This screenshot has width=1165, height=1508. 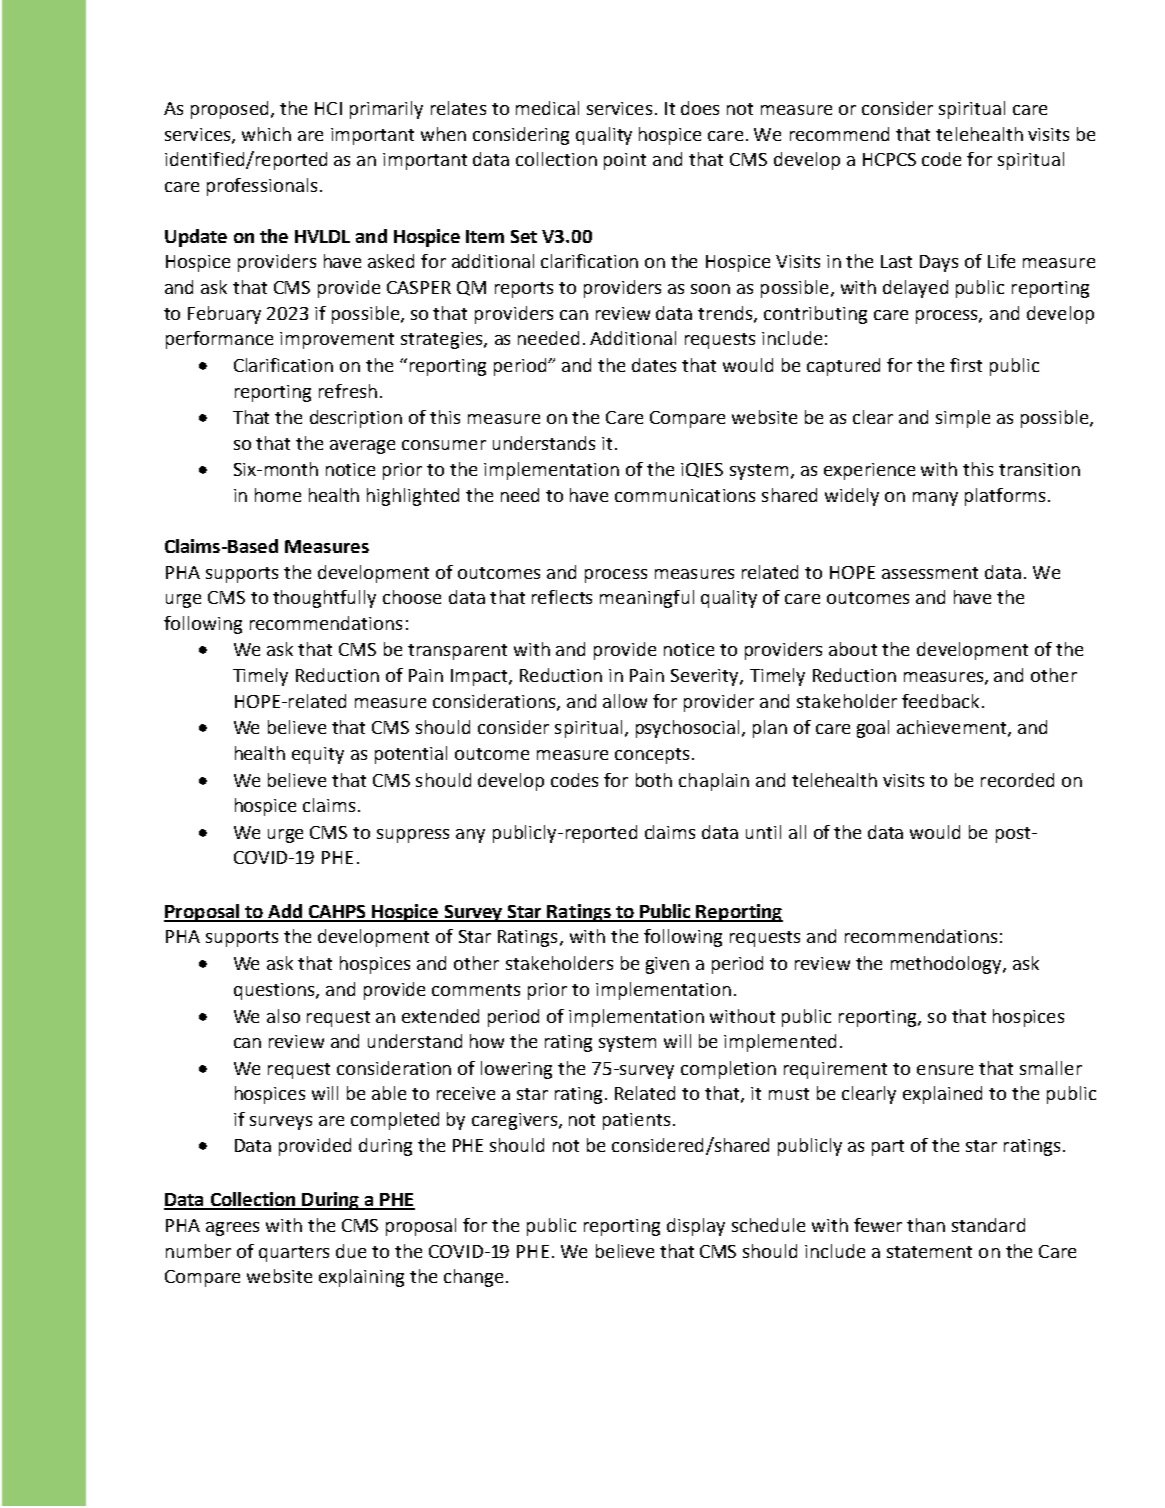 I want to click on which, so click(x=266, y=134).
